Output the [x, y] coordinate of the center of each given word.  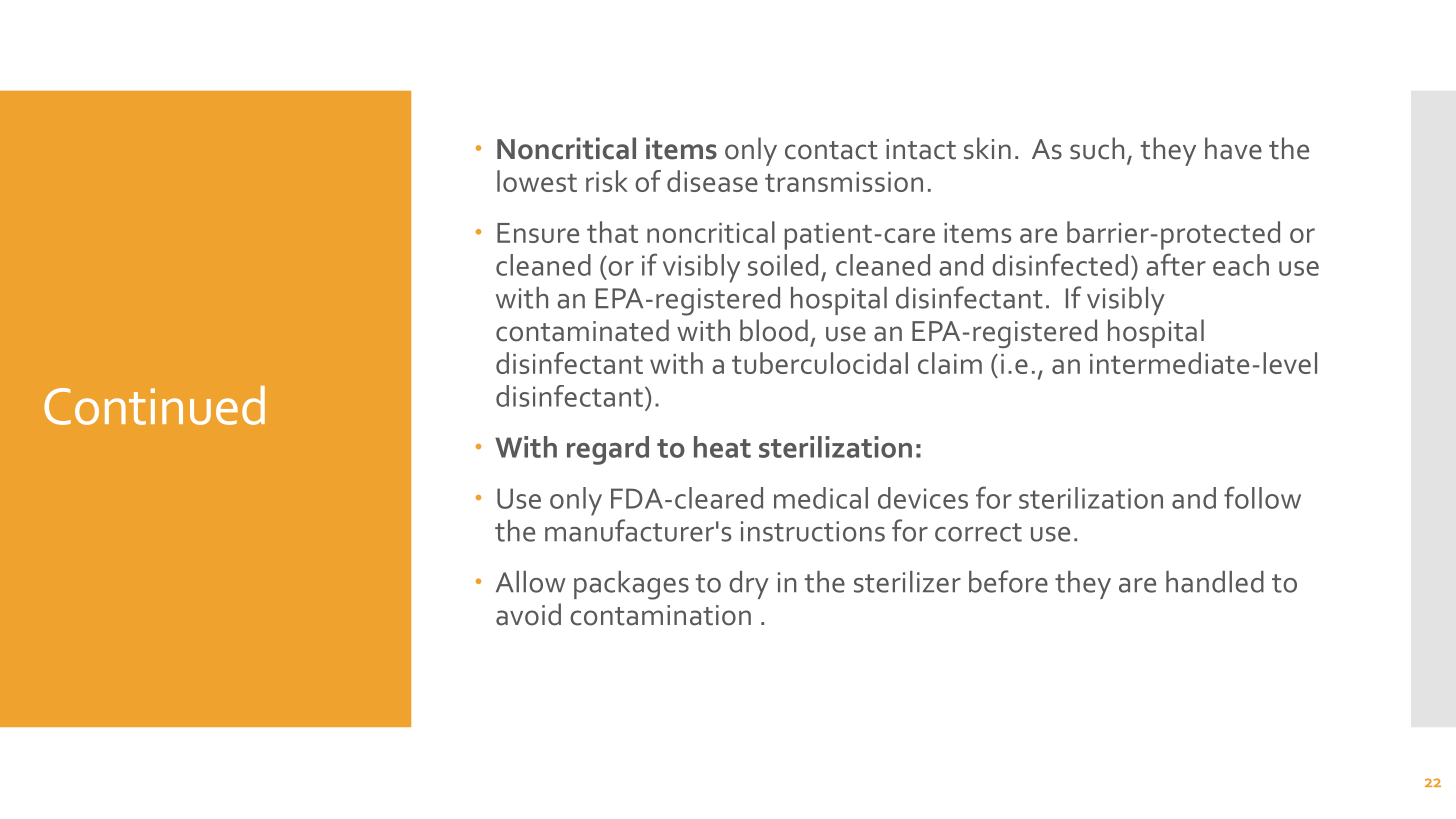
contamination [660, 615]
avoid [528, 614]
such [1097, 148]
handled [1215, 582]
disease [712, 181]
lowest [537, 181]
